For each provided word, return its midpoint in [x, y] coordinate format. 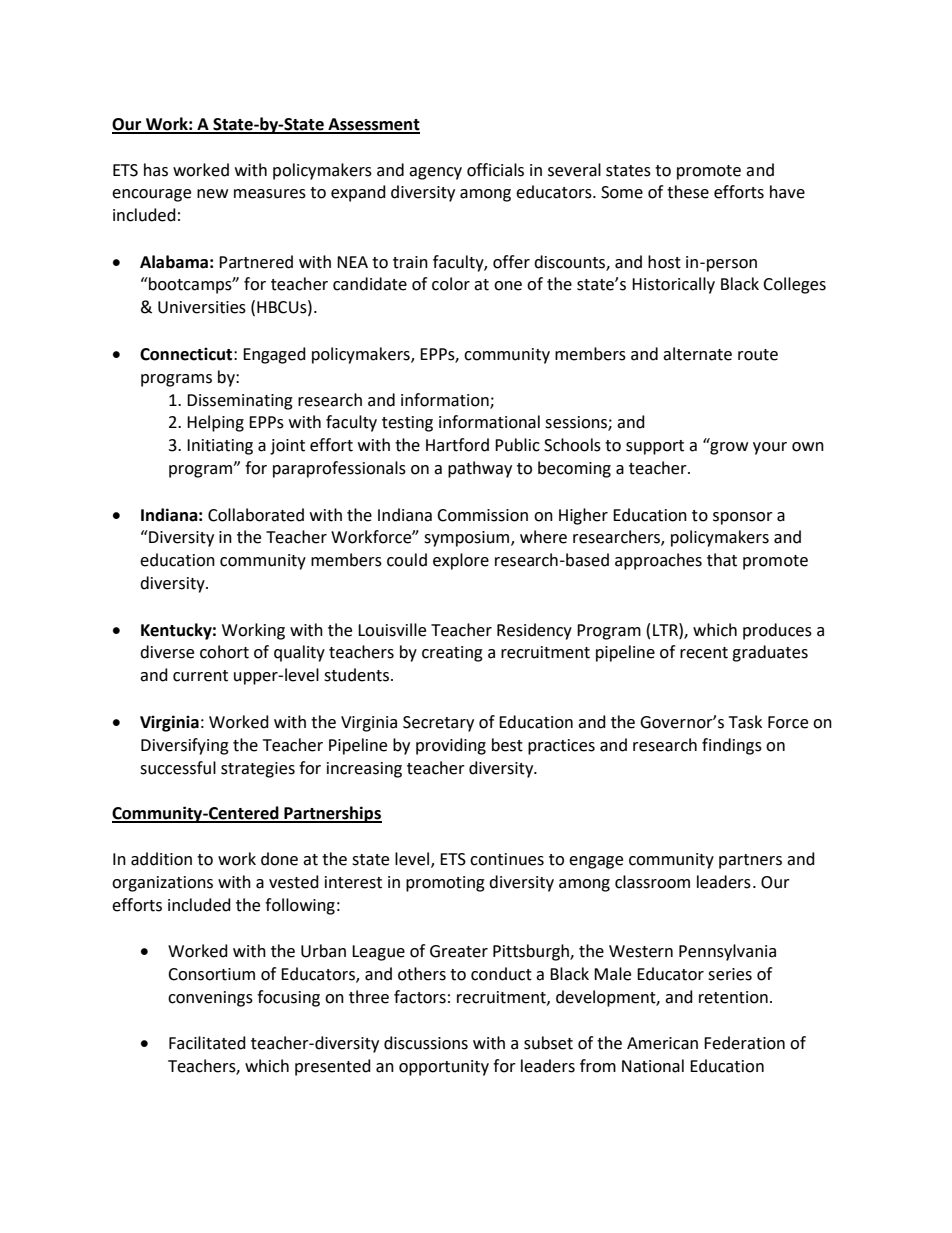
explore [461, 561]
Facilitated [207, 1043]
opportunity [444, 1068]
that [722, 560]
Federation [744, 1043]
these [688, 192]
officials [495, 170]
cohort [224, 652]
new [212, 194]
